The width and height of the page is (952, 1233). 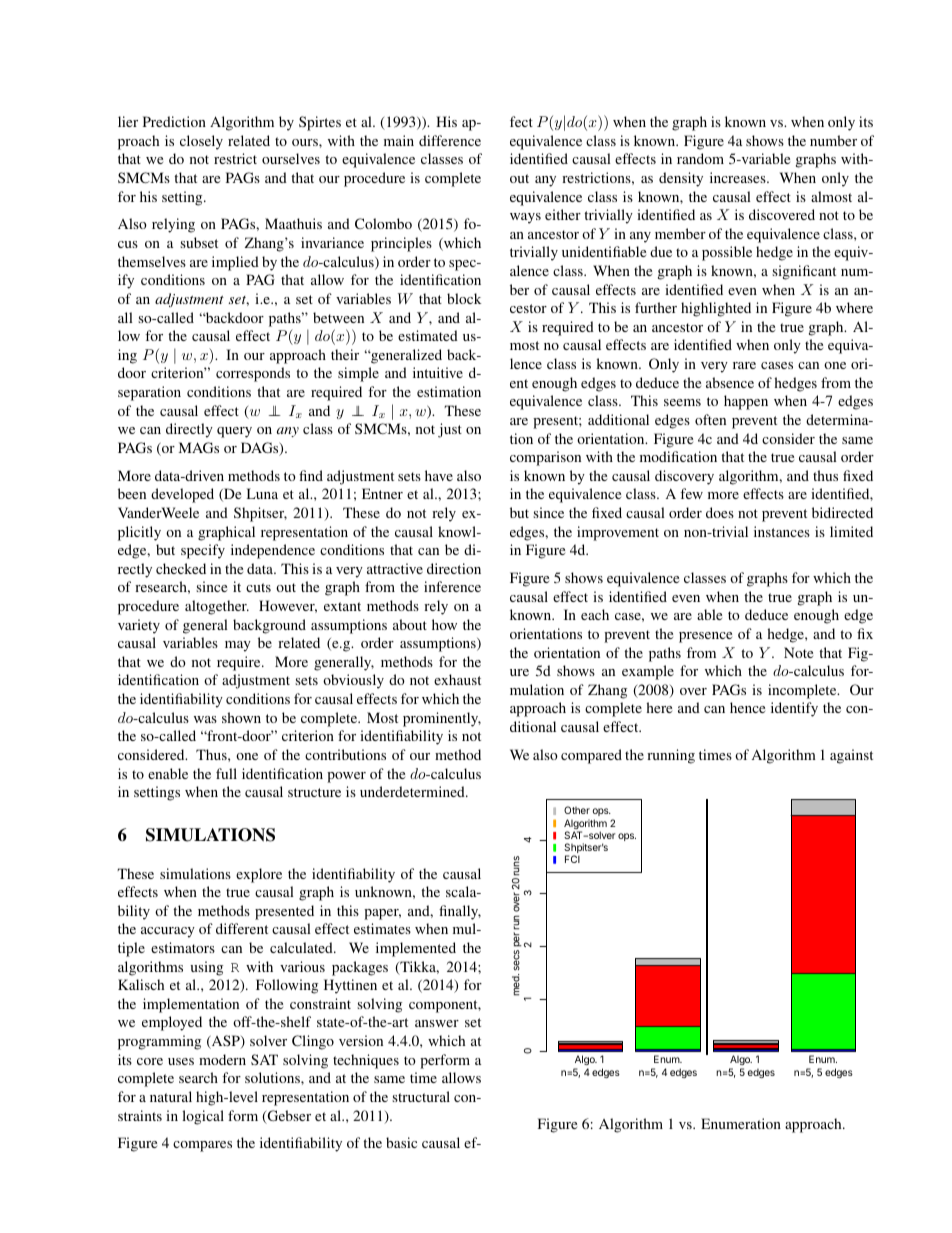 What do you see at coordinates (851, 756) in the page?
I see `against` at bounding box center [851, 756].
